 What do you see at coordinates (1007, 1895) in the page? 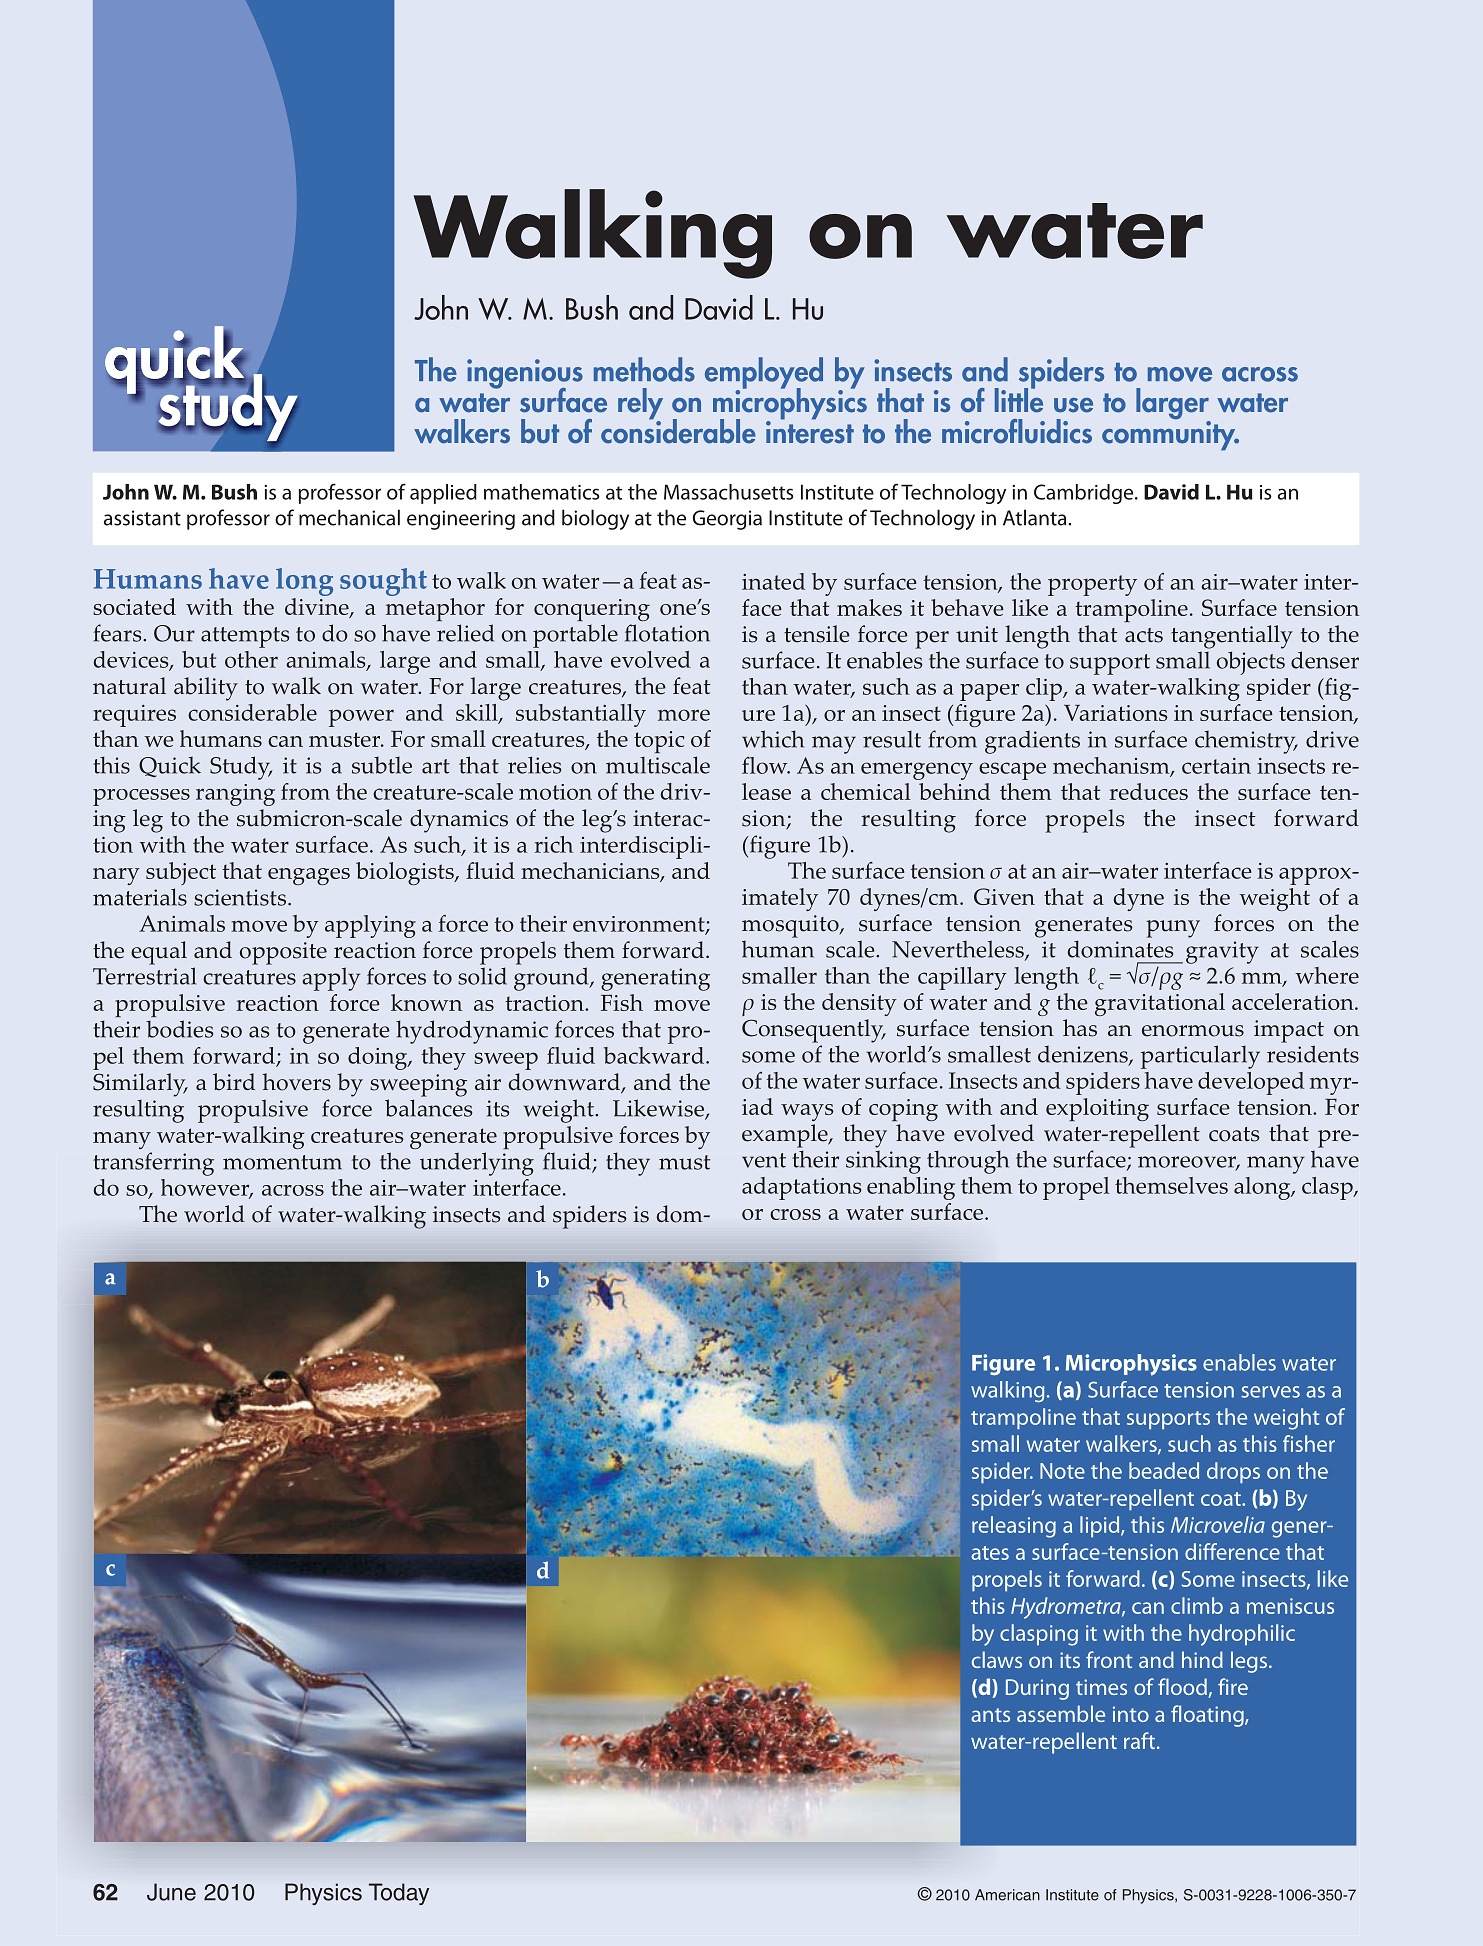
I see `American` at bounding box center [1007, 1895].
